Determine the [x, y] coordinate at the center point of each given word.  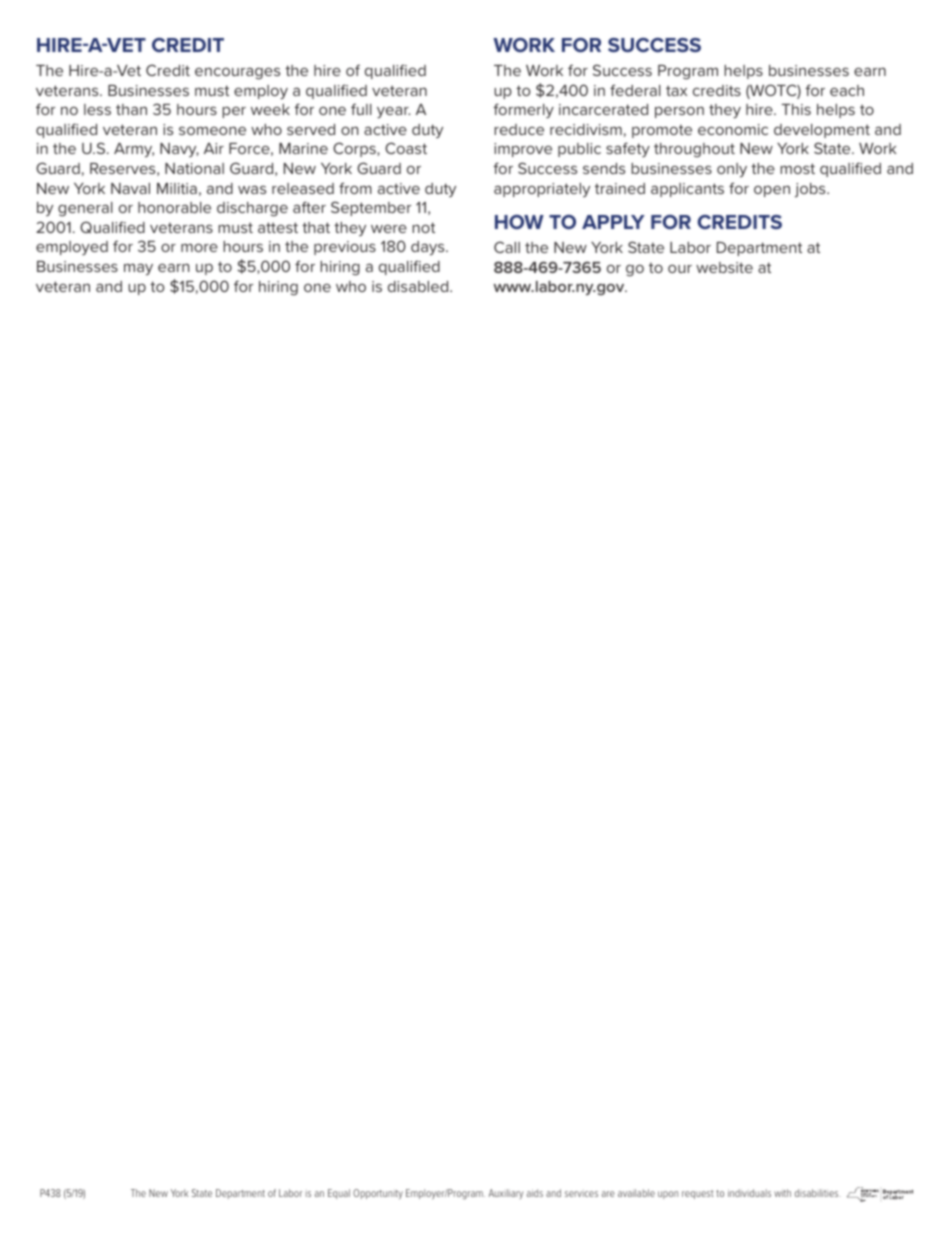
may [138, 269]
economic [733, 129]
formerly [523, 110]
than [131, 109]
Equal [339, 1194]
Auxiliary [506, 1194]
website [724, 267]
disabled [419, 286]
